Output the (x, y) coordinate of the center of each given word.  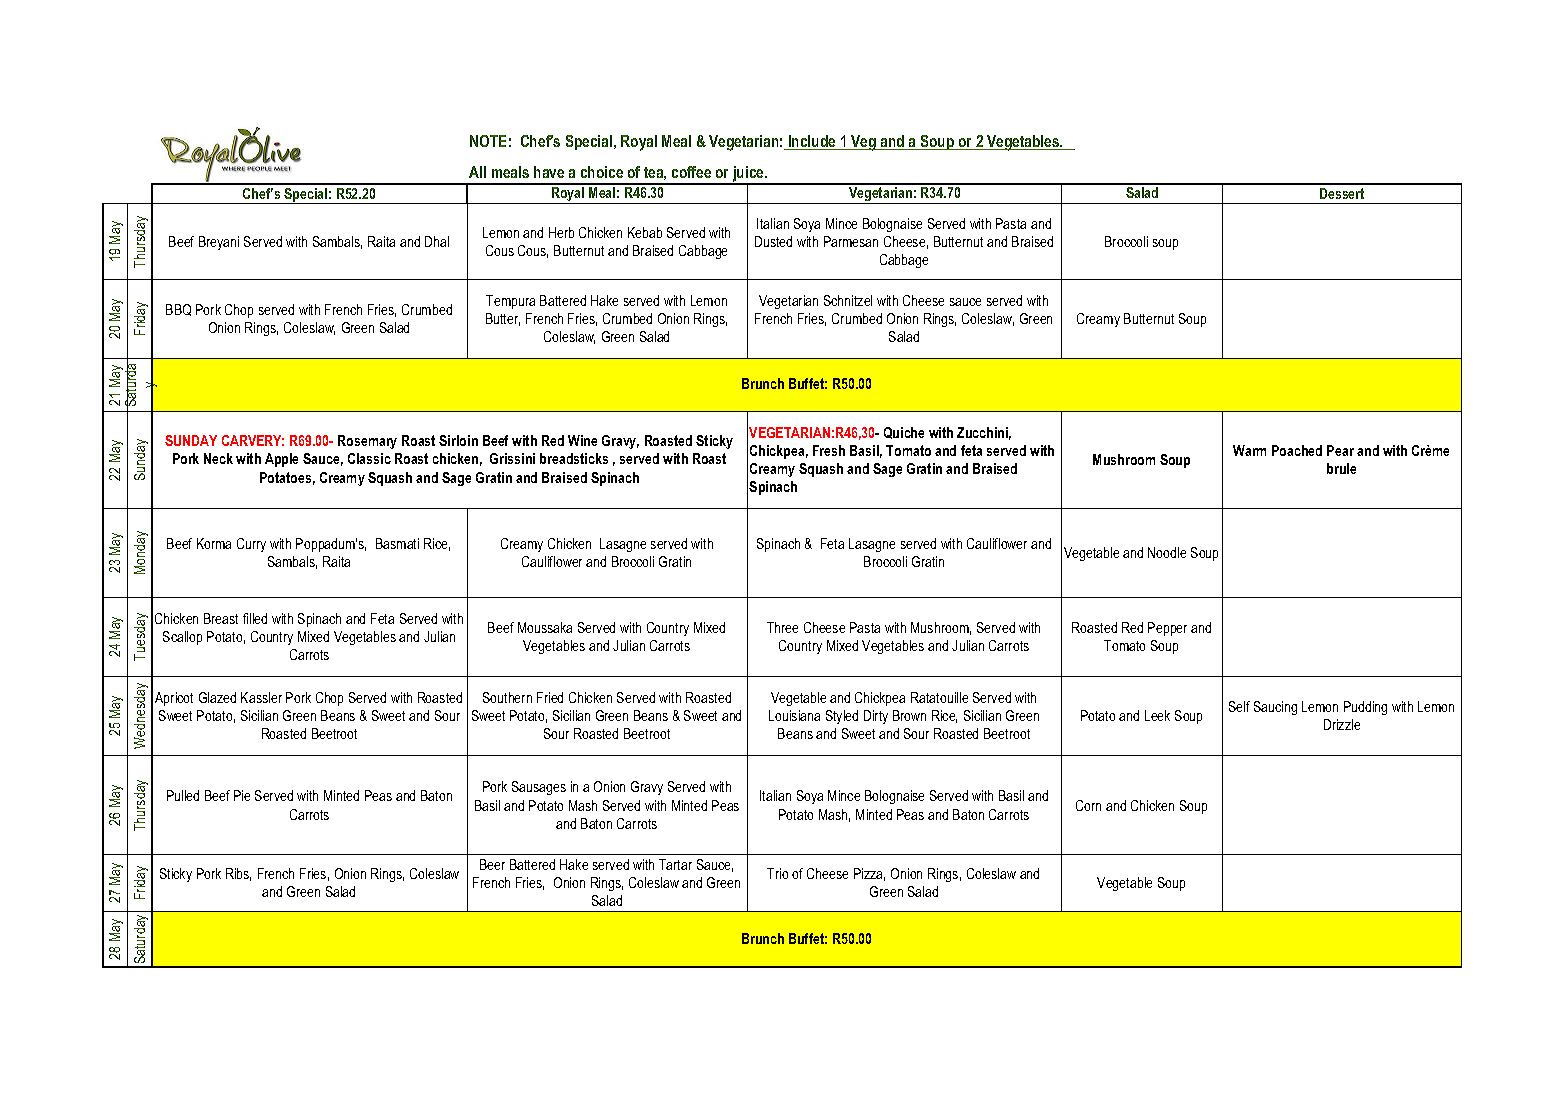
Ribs (238, 874)
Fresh (829, 450)
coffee (691, 172)
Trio (777, 873)
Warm (1249, 450)
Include (812, 142)
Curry (251, 545)
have (549, 172)
